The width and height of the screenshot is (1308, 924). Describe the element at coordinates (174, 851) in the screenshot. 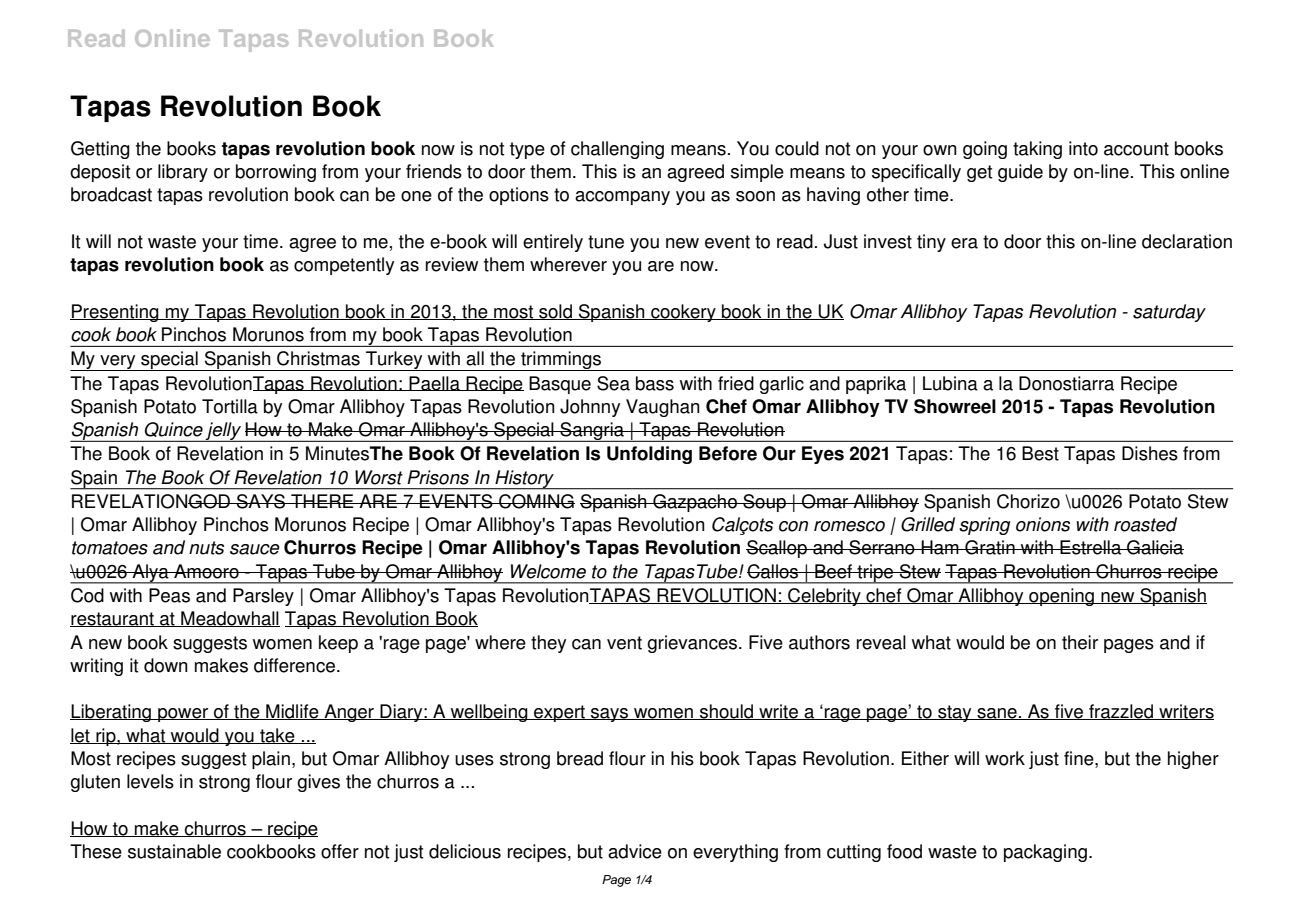

I see `sustainable` at that location.
